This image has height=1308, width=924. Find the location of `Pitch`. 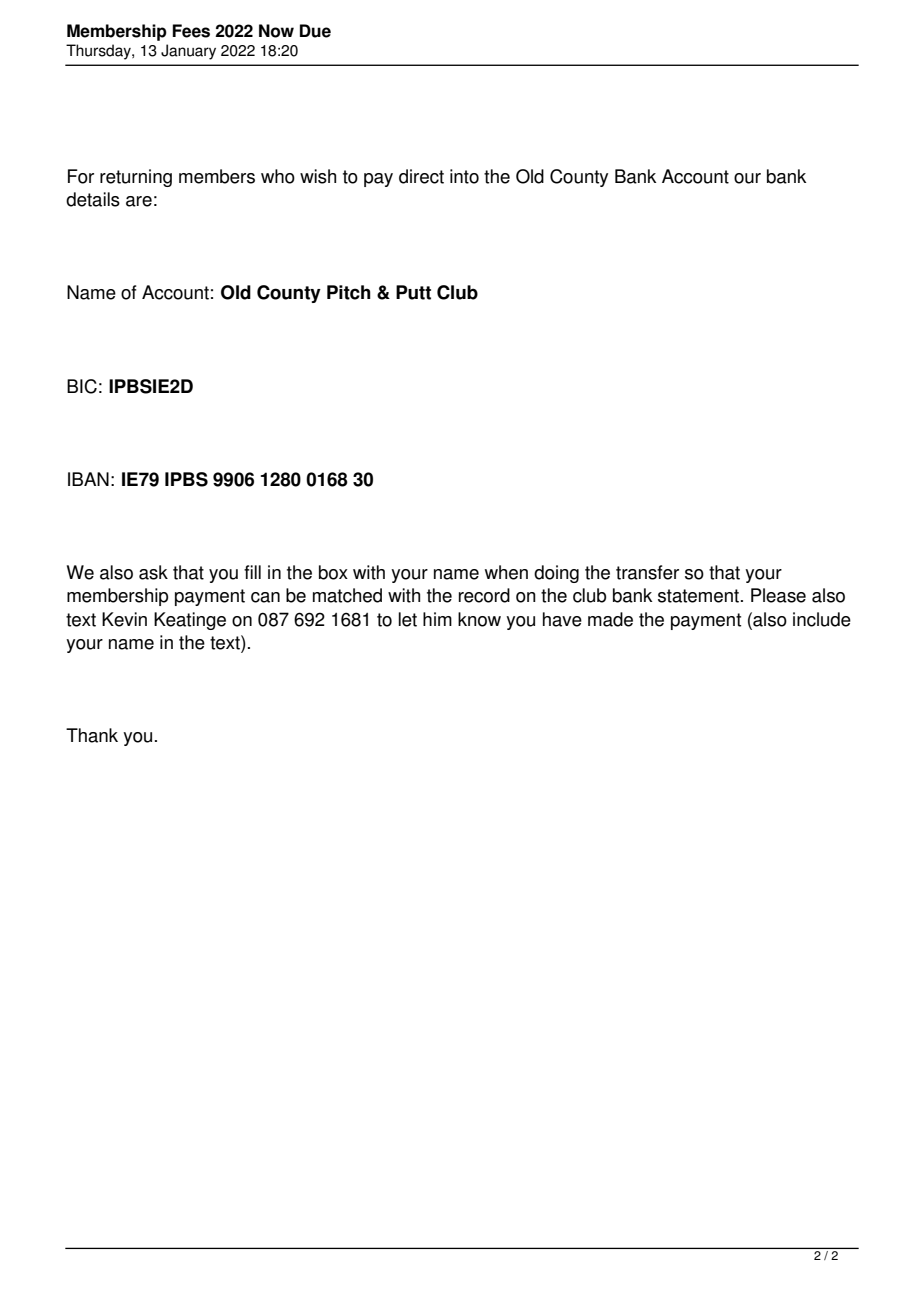

Pitch is located at coordinates (349, 292).
